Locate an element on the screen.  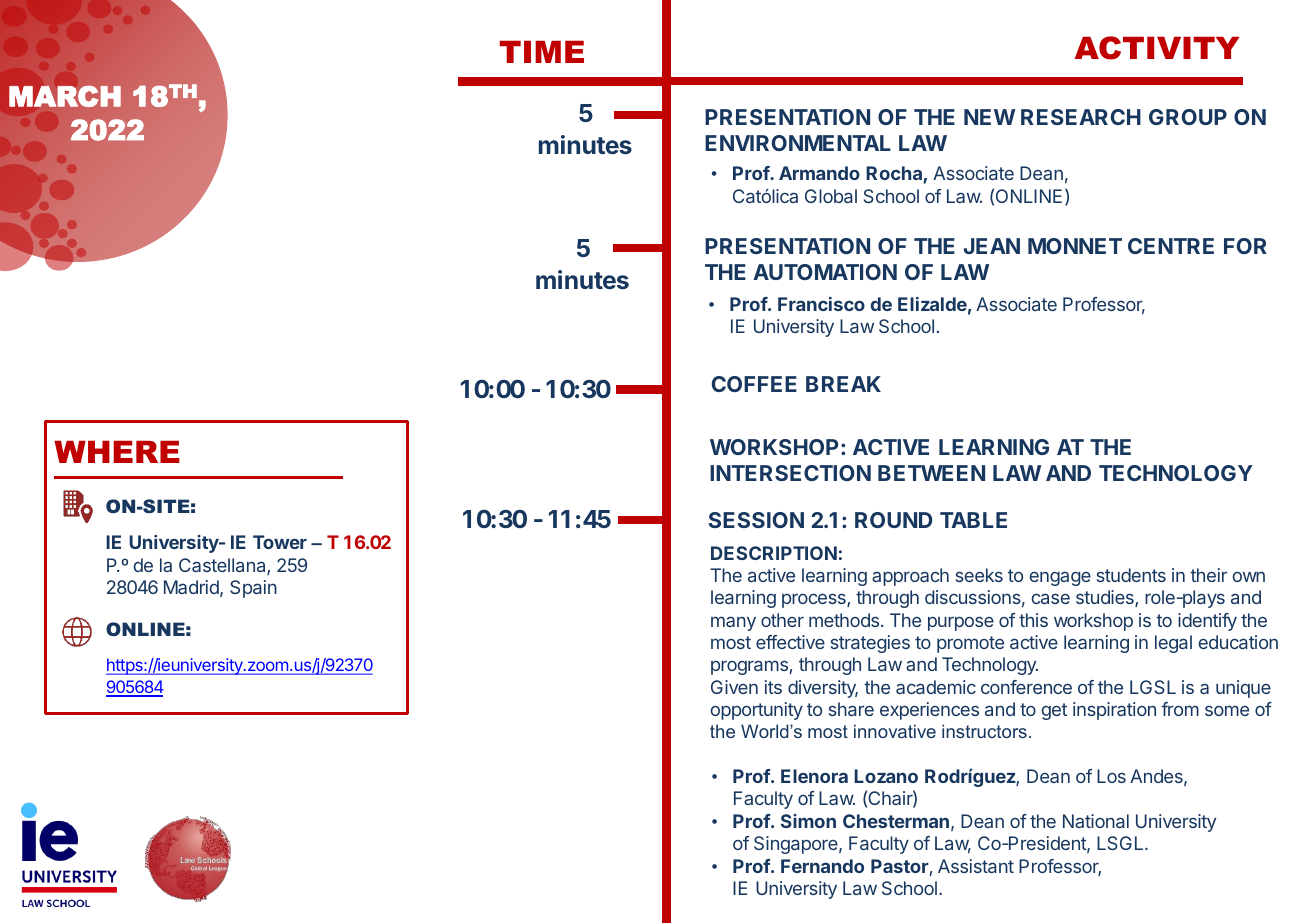
ACTIVITY is located at coordinates (1156, 48).
